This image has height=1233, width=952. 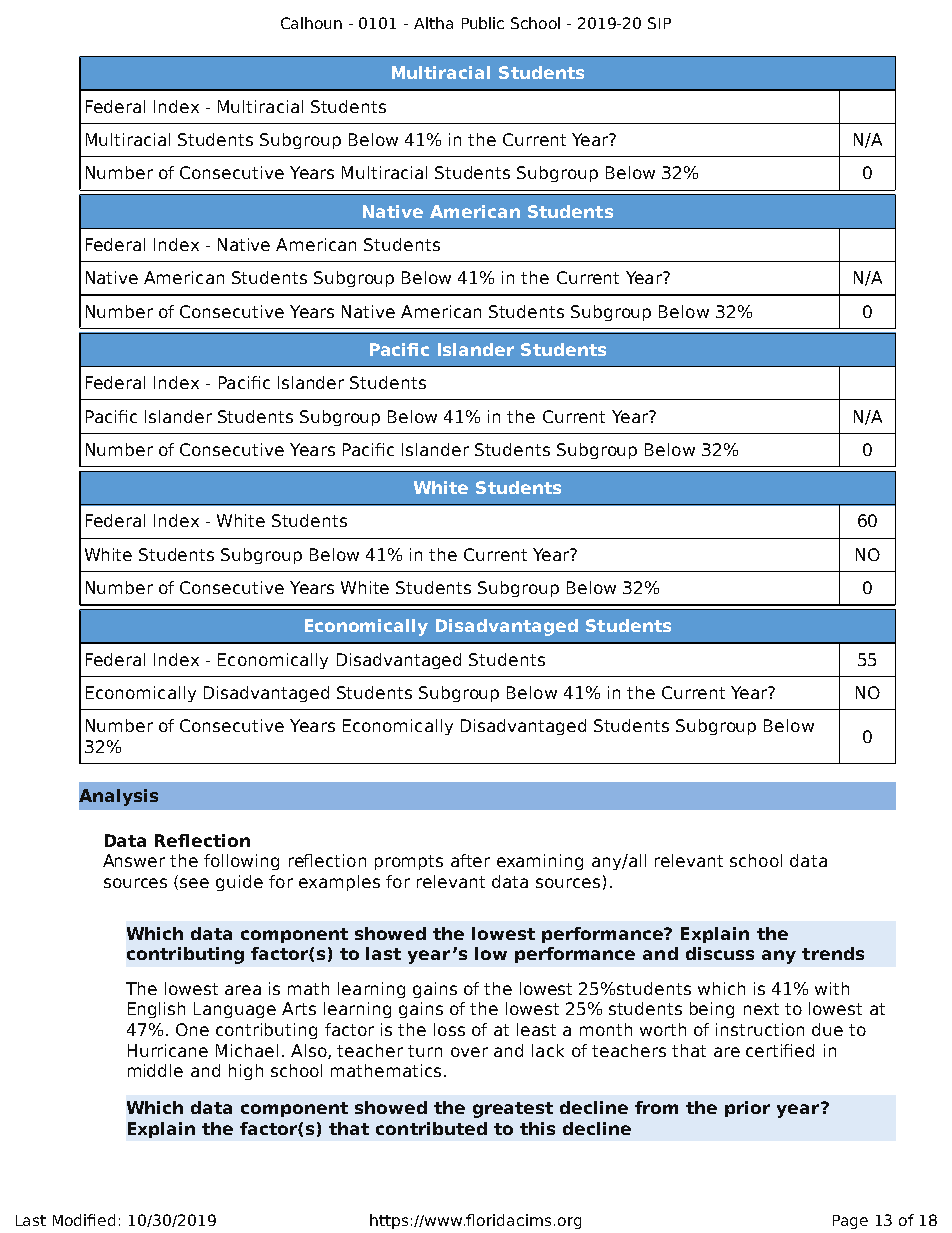 What do you see at coordinates (659, 23) in the image?
I see `SIP` at bounding box center [659, 23].
